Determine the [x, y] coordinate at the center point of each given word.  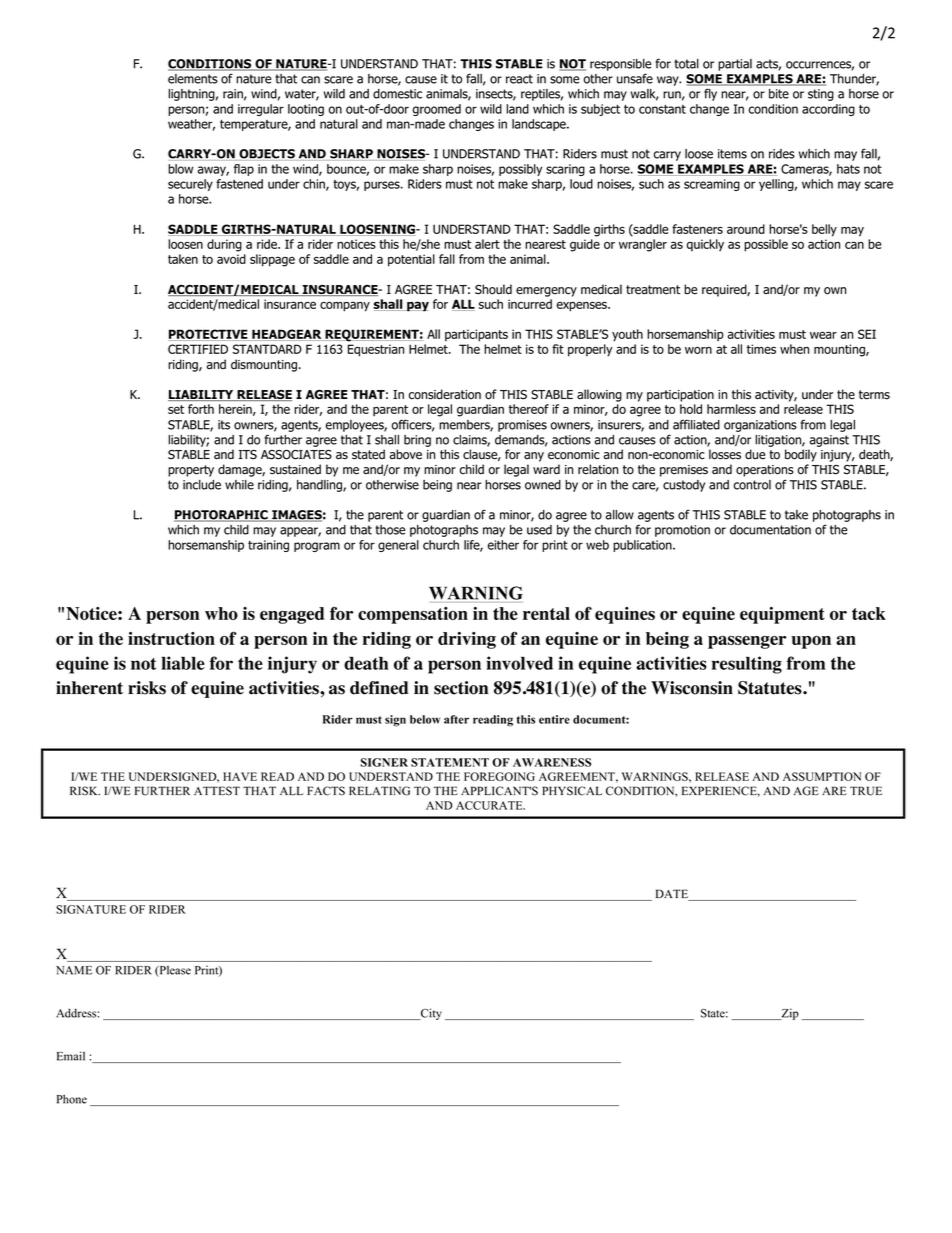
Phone [72, 1099]
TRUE [866, 791]
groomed [437, 110]
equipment [782, 615]
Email [71, 1056]
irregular [261, 110]
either [503, 545]
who [221, 613]
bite [779, 94]
